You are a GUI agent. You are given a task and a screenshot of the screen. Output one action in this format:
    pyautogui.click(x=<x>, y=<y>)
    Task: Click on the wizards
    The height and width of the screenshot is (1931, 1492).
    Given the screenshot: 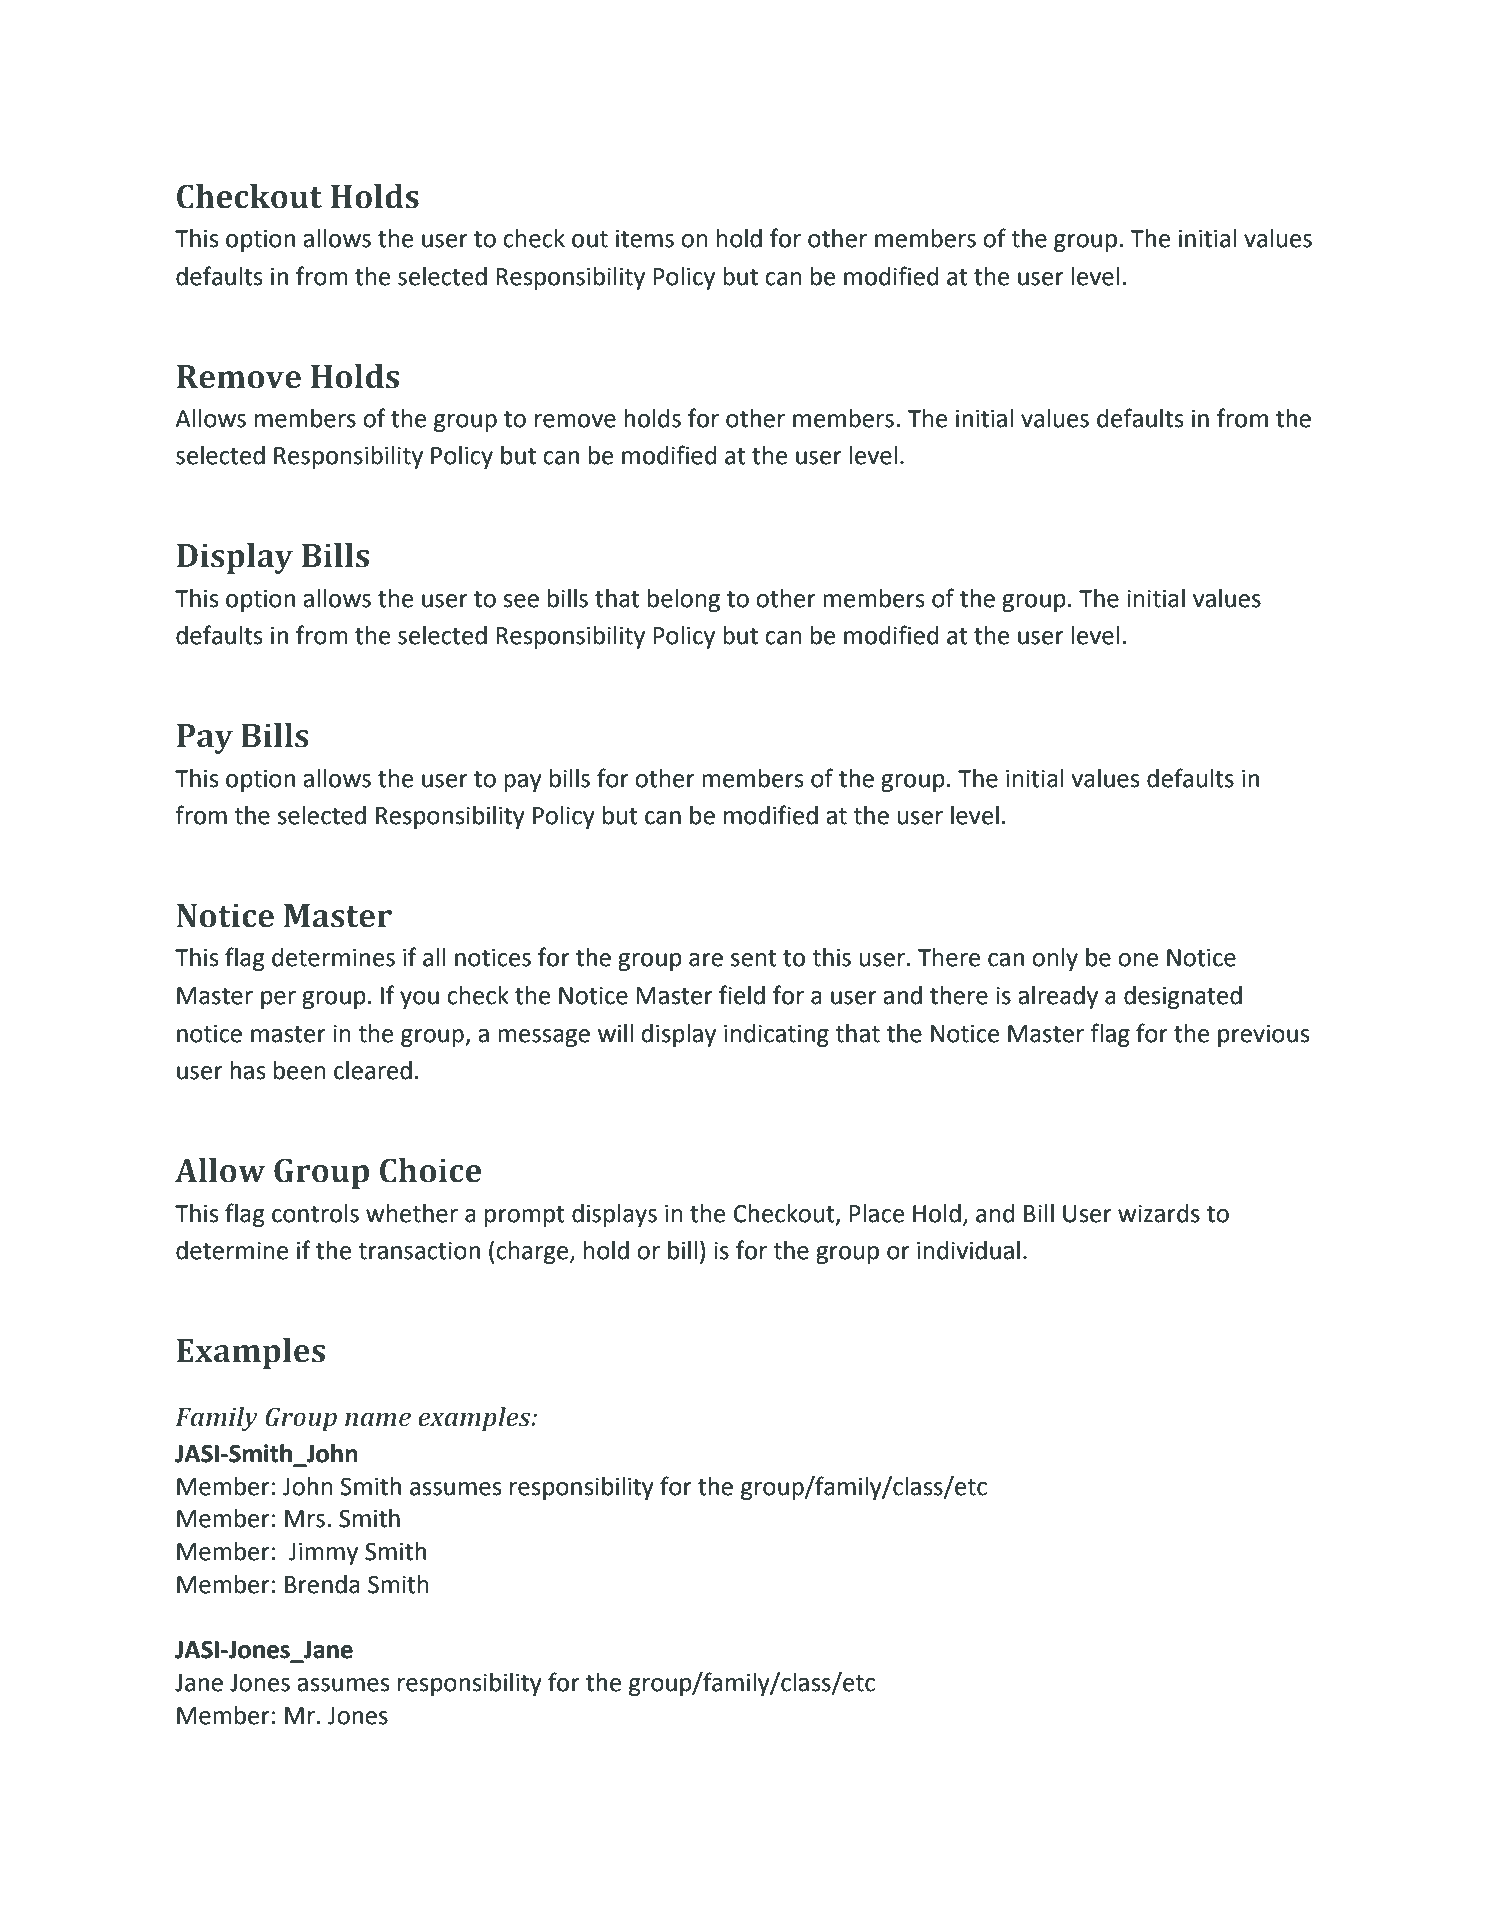 What is the action you would take?
    pyautogui.click(x=1159, y=1213)
